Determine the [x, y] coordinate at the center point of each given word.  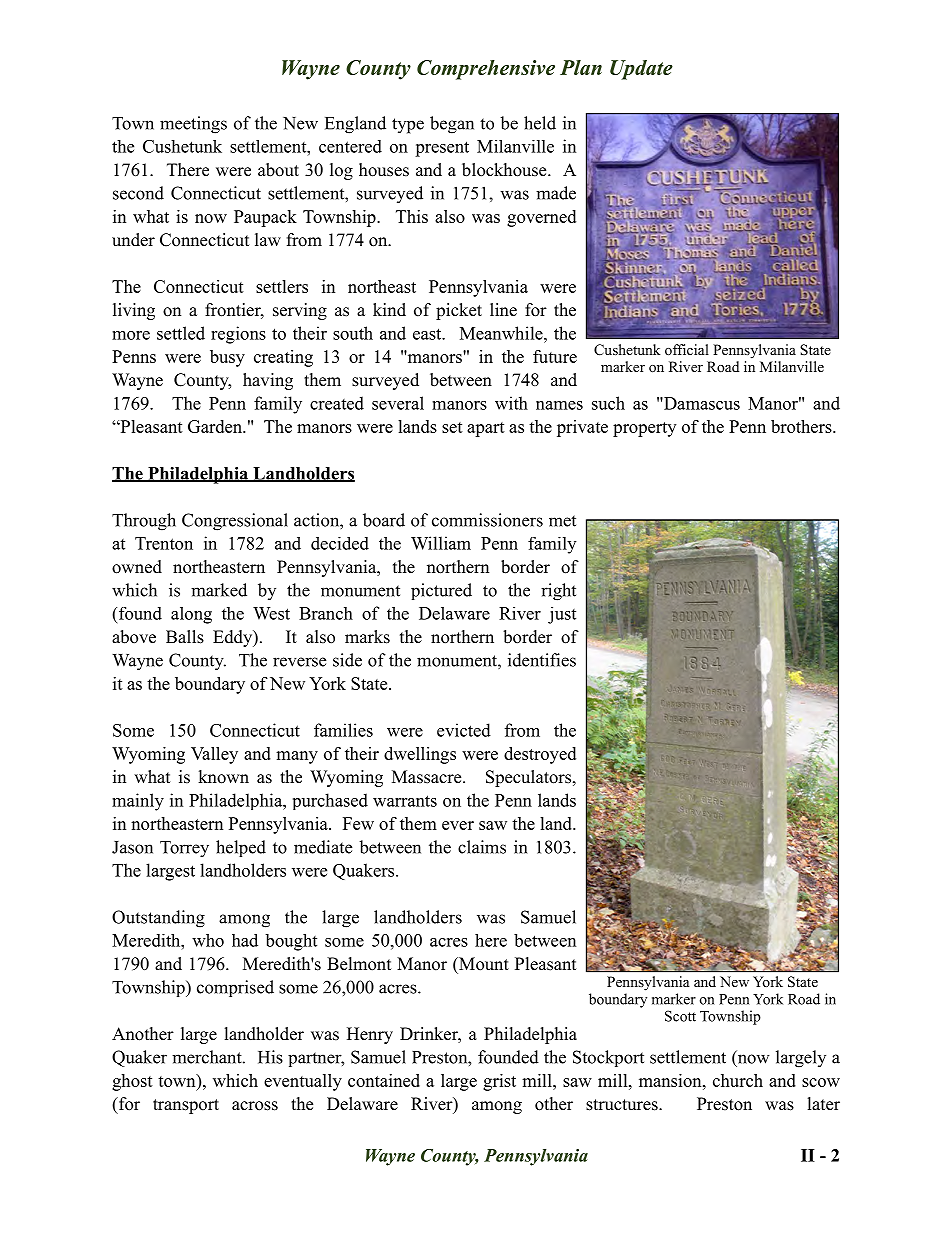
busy [227, 358]
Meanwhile [502, 333]
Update [641, 70]
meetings [193, 125]
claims [482, 847]
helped [241, 848]
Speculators [530, 778]
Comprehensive [486, 70]
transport [186, 1106]
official [687, 349]
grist [499, 1082]
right [558, 592]
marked [219, 590]
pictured [441, 591]
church [738, 1080]
